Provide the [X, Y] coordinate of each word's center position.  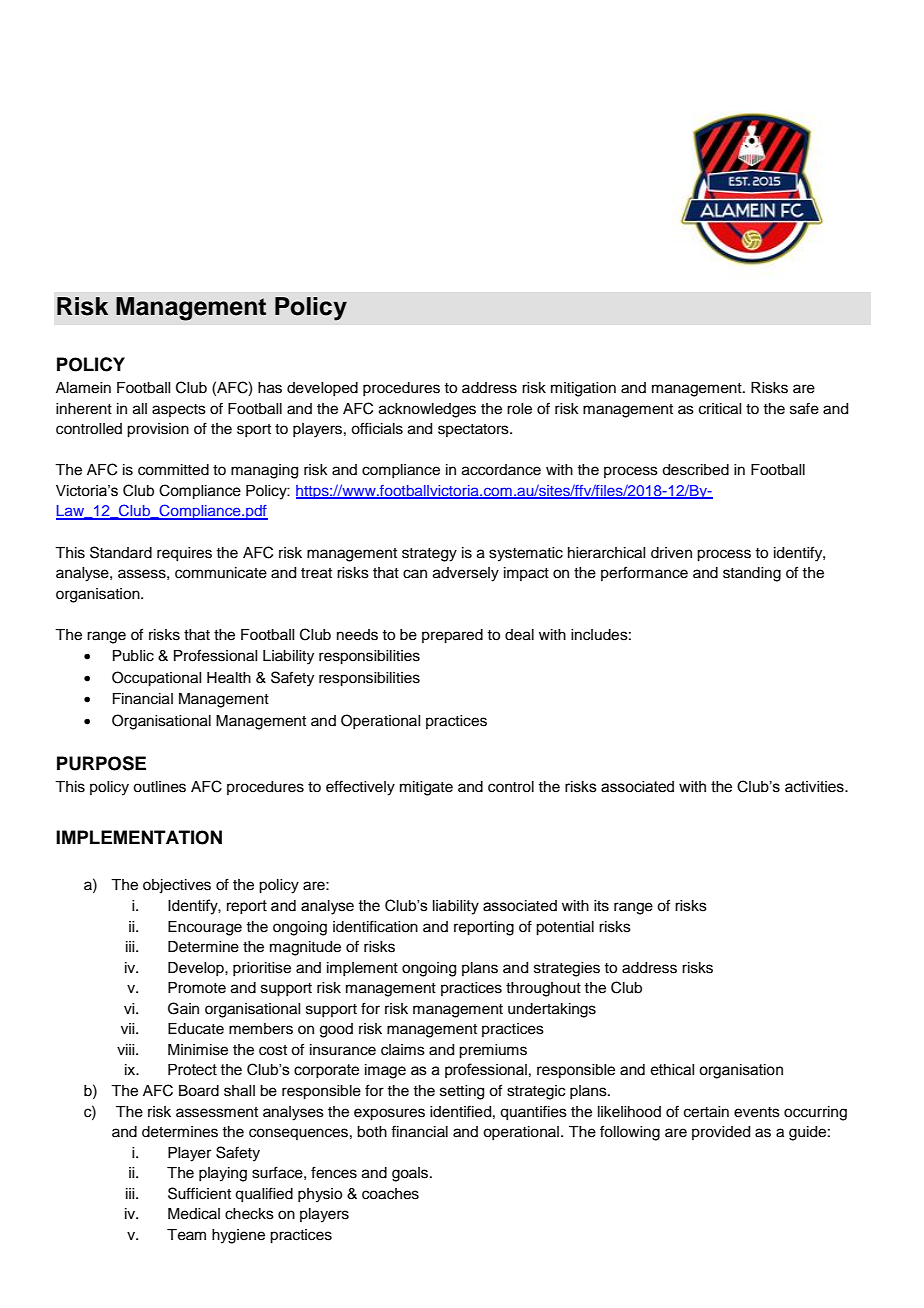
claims [403, 1050]
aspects [179, 410]
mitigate [426, 788]
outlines [159, 787]
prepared [452, 636]
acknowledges [427, 410]
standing [752, 574]
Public [133, 656]
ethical [672, 1070]
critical [720, 409]
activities [815, 787]
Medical [194, 1214]
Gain [183, 1008]
